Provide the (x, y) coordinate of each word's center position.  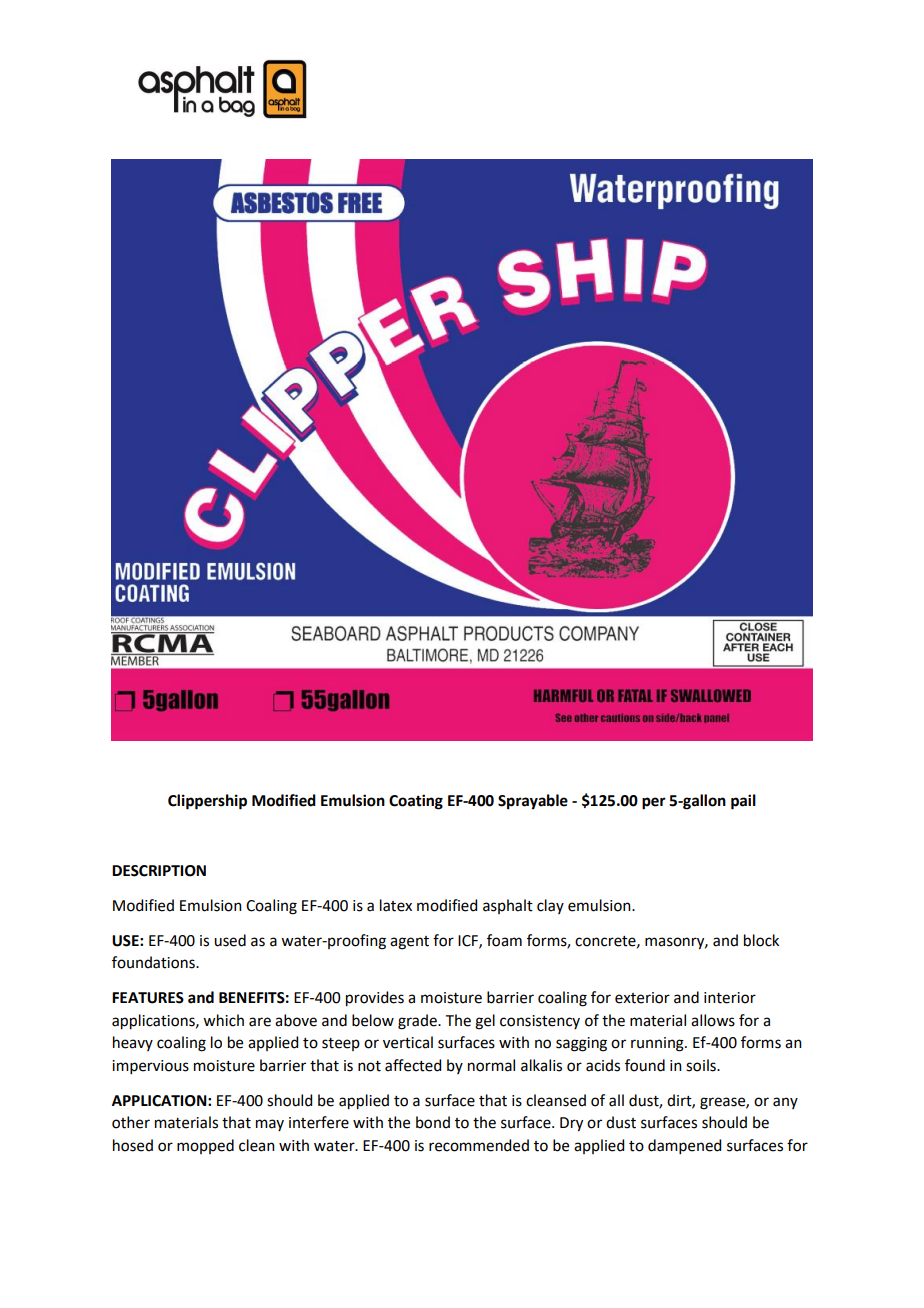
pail (743, 802)
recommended (479, 1145)
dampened (684, 1146)
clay (550, 906)
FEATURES (148, 998)
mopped (205, 1146)
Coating (416, 802)
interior (730, 998)
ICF (469, 941)
